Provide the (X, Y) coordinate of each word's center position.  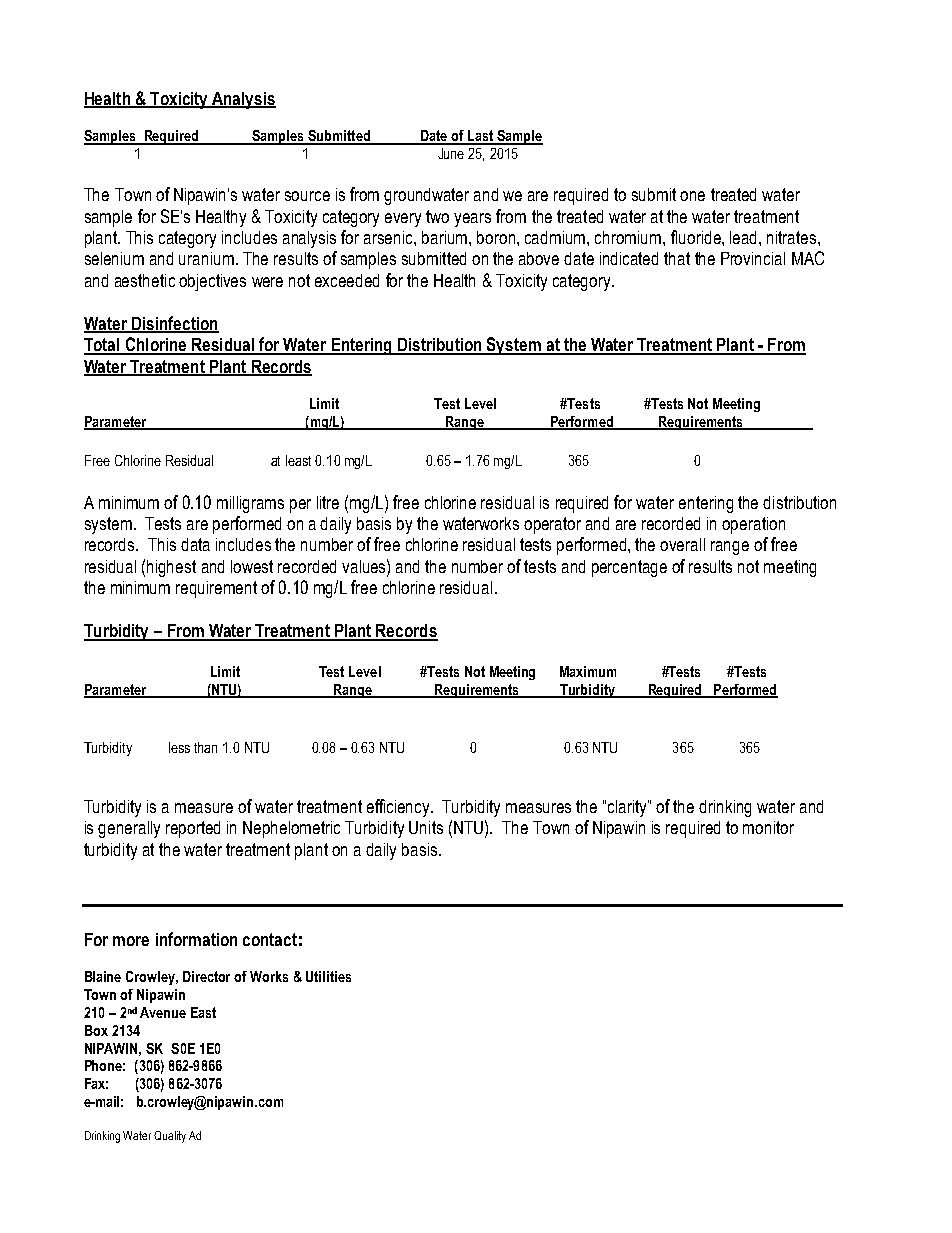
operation (753, 525)
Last (480, 137)
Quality (170, 1137)
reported (193, 829)
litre (328, 502)
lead (745, 237)
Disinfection (174, 324)
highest (171, 568)
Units (426, 827)
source (307, 196)
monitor (768, 827)
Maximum (588, 671)
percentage (629, 568)
